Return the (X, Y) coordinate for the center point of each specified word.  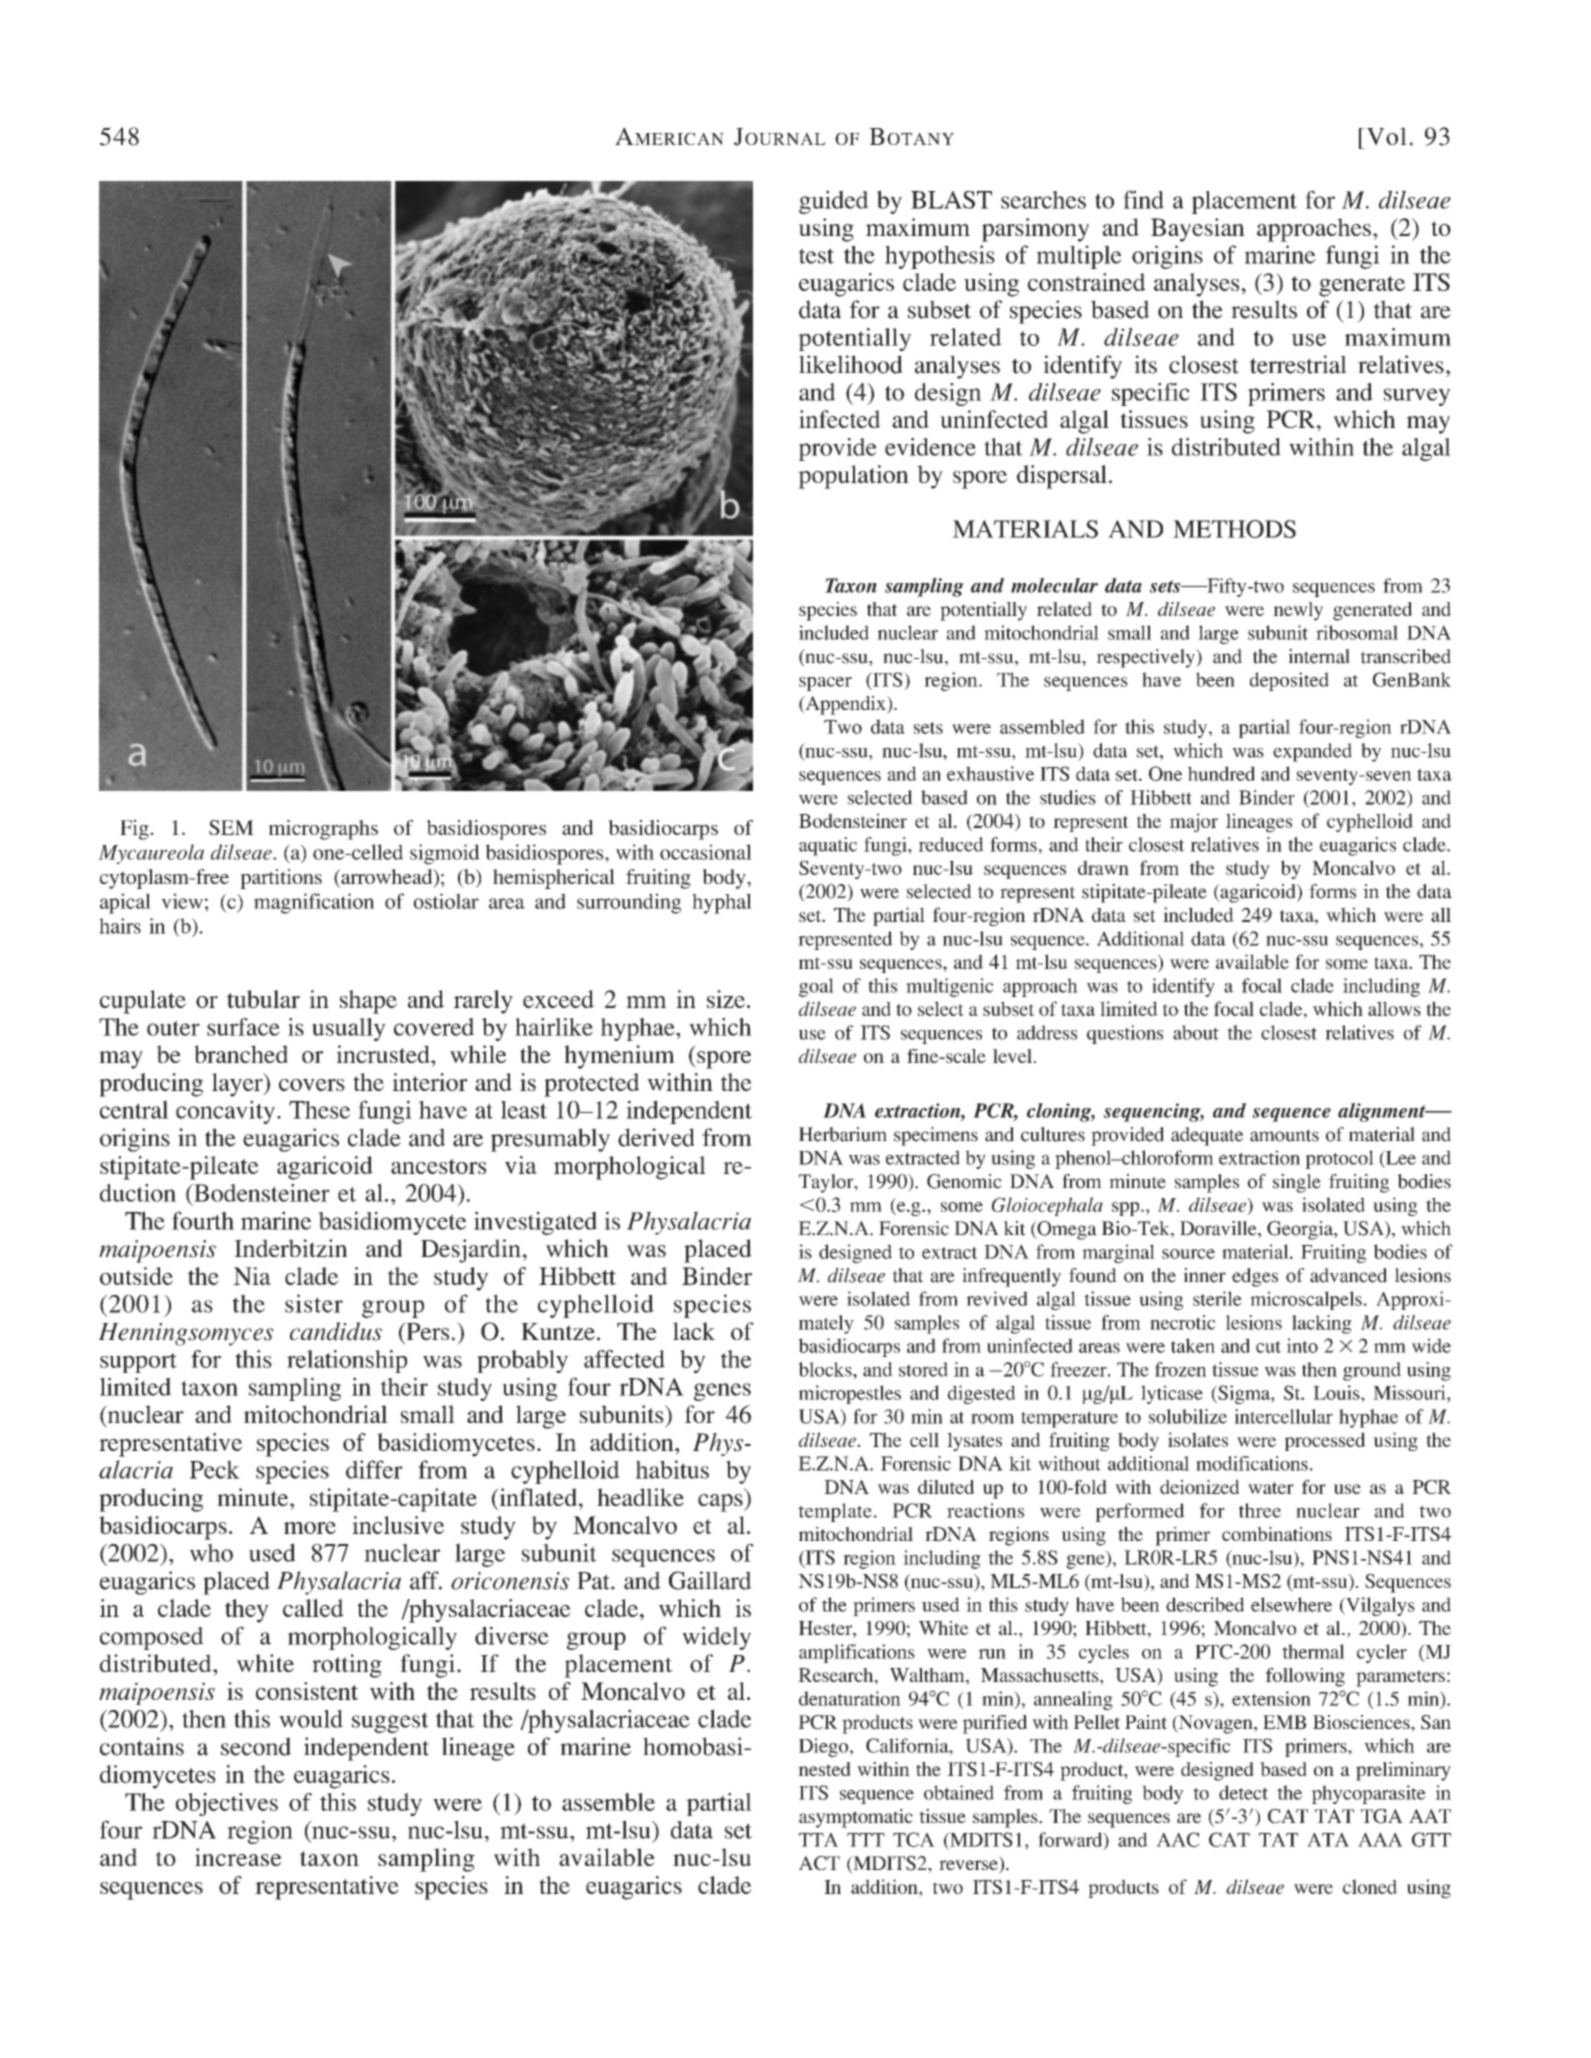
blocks (826, 1369)
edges (1255, 1277)
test (816, 256)
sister (314, 1303)
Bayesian (1198, 230)
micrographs (323, 830)
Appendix (845, 705)
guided (834, 202)
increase (238, 1857)
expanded (1312, 752)
